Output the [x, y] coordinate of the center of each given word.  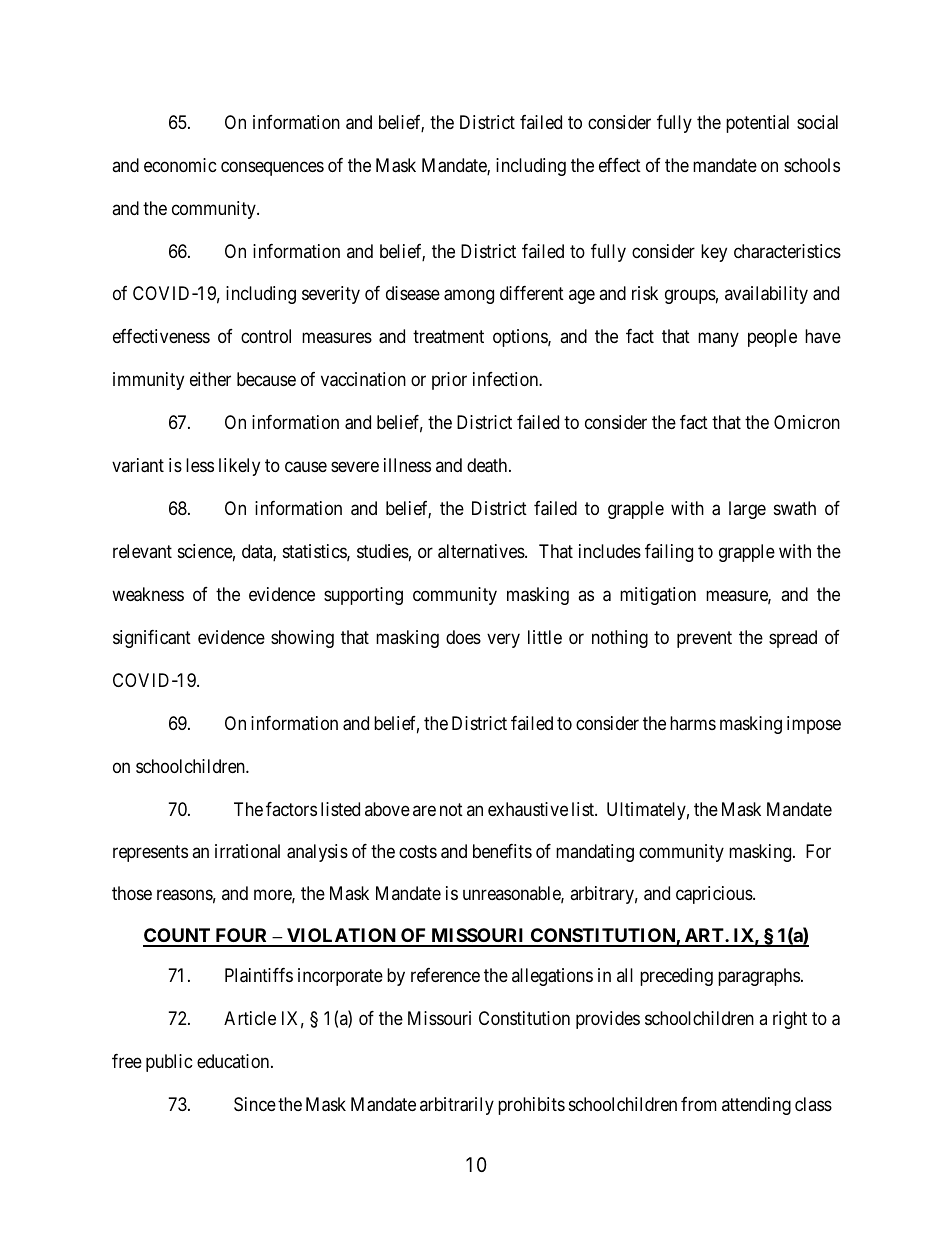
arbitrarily [457, 1106]
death [488, 465]
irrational [247, 851]
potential [757, 124]
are [424, 811]
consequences [272, 168]
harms [693, 723]
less [200, 465]
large [747, 510]
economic [180, 165]
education [234, 1061]
